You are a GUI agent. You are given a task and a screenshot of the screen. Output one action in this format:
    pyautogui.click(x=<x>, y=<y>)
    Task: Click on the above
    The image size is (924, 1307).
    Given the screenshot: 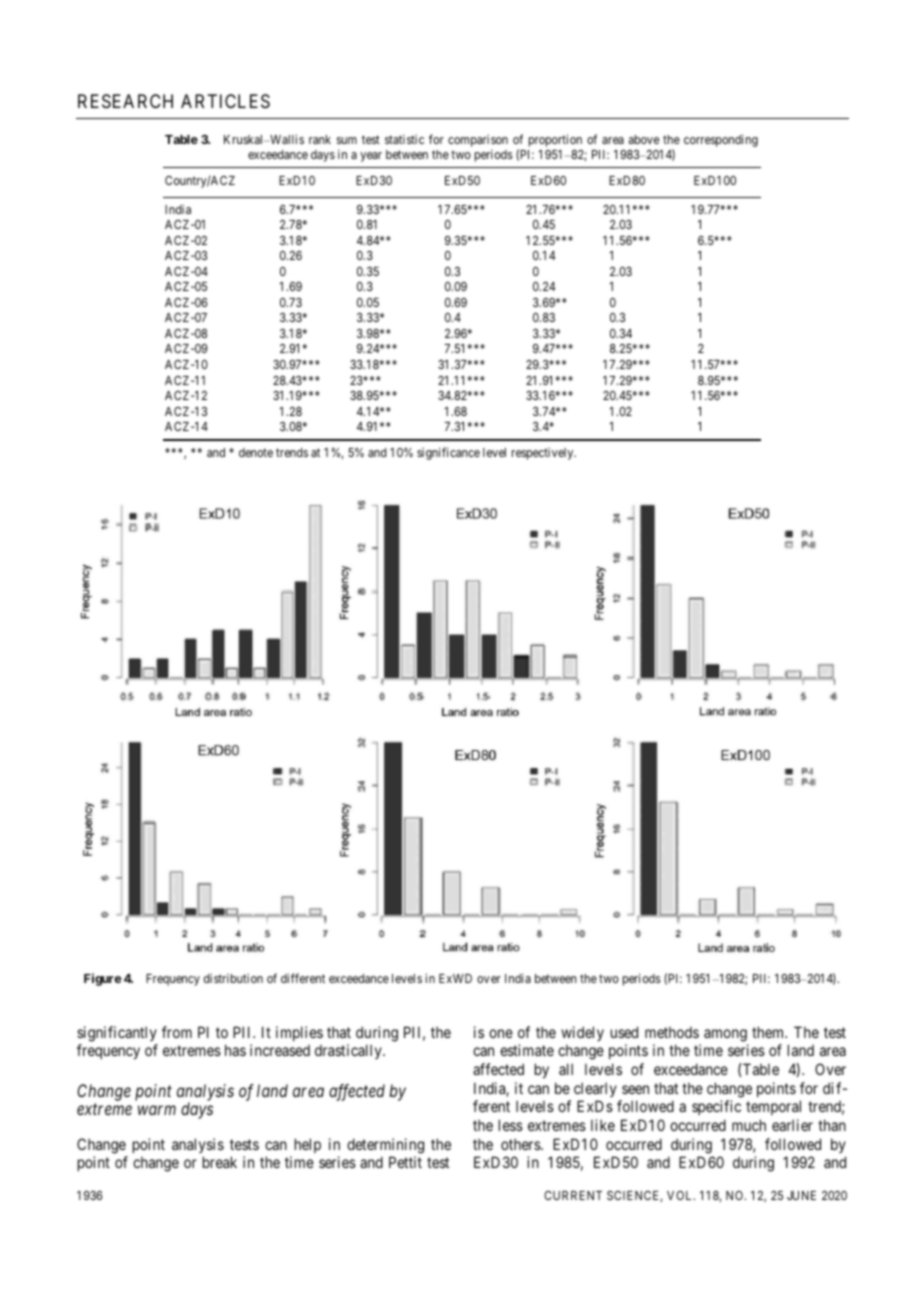 What is the action you would take?
    pyautogui.click(x=644, y=139)
